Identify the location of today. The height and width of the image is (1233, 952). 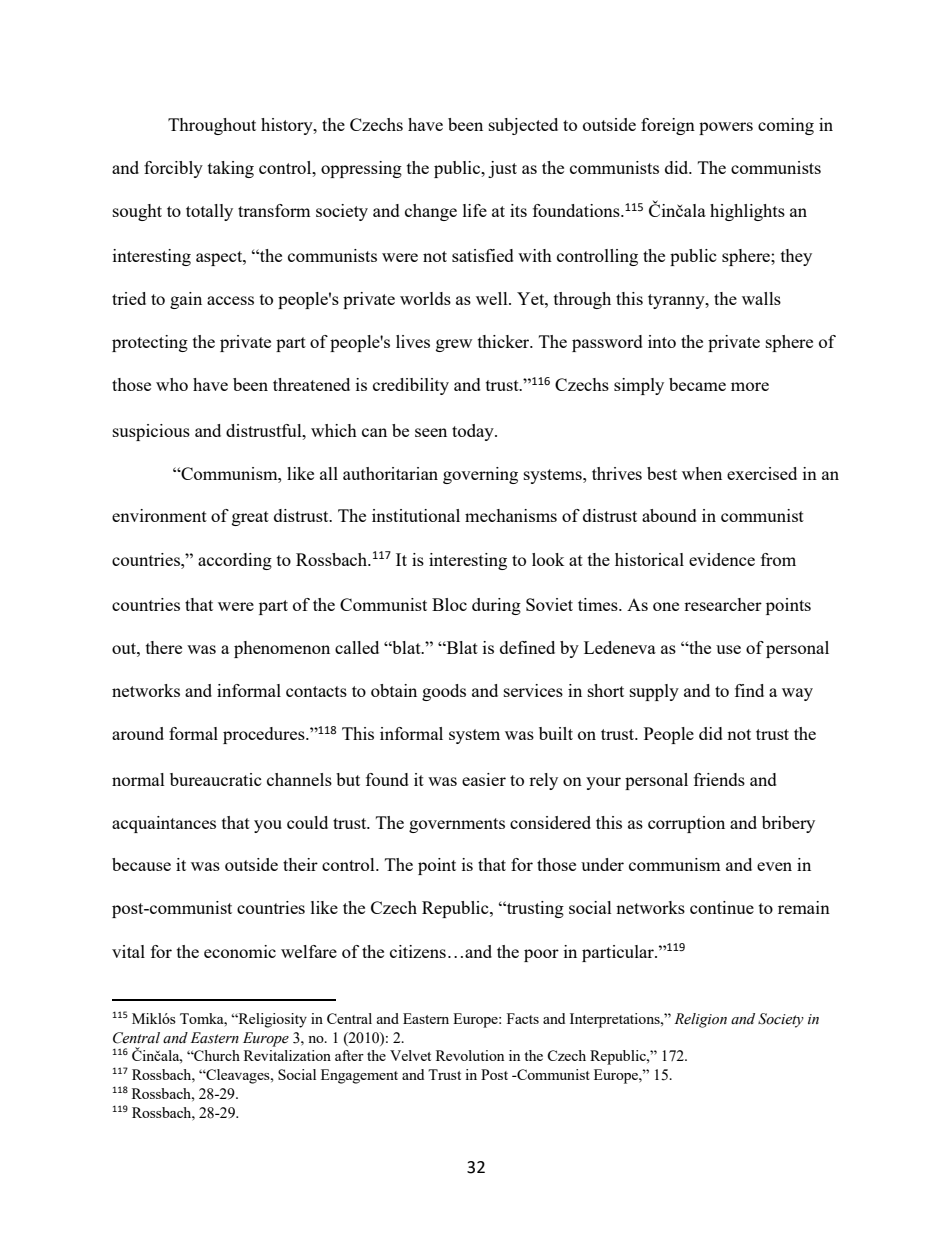
(474, 432).
